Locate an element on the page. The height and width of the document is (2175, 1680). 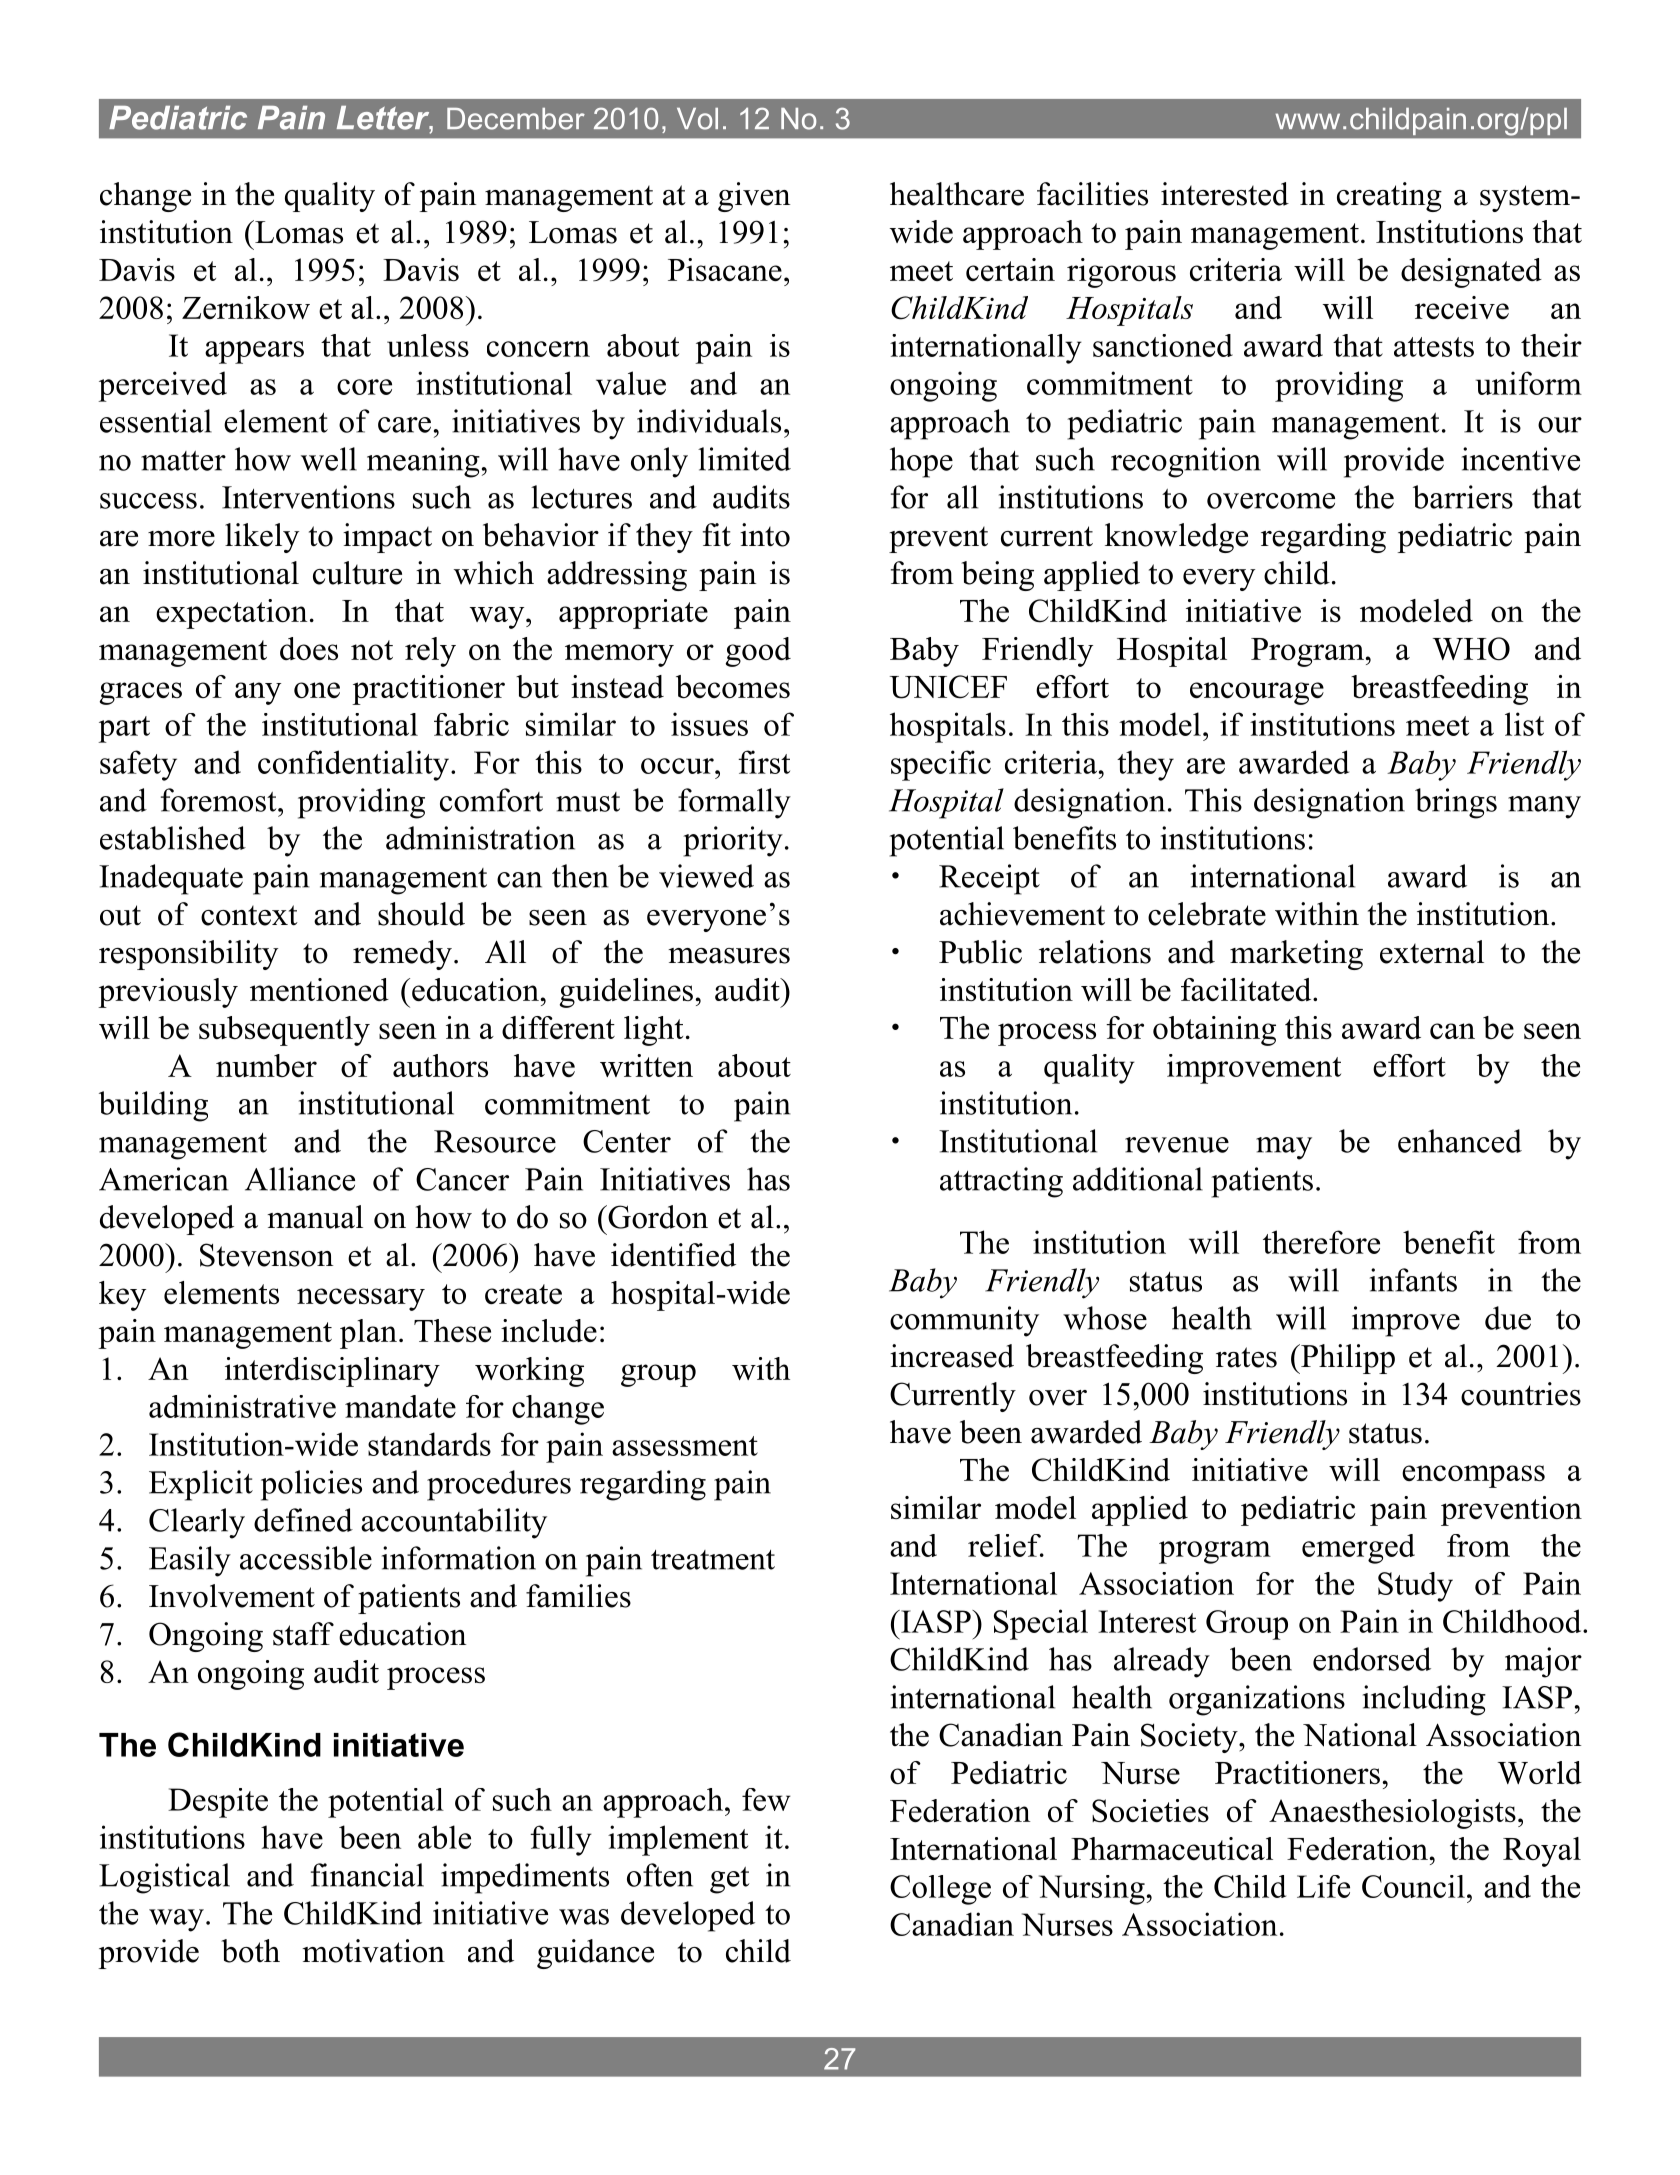
subsequently is located at coordinates (284, 1031).
